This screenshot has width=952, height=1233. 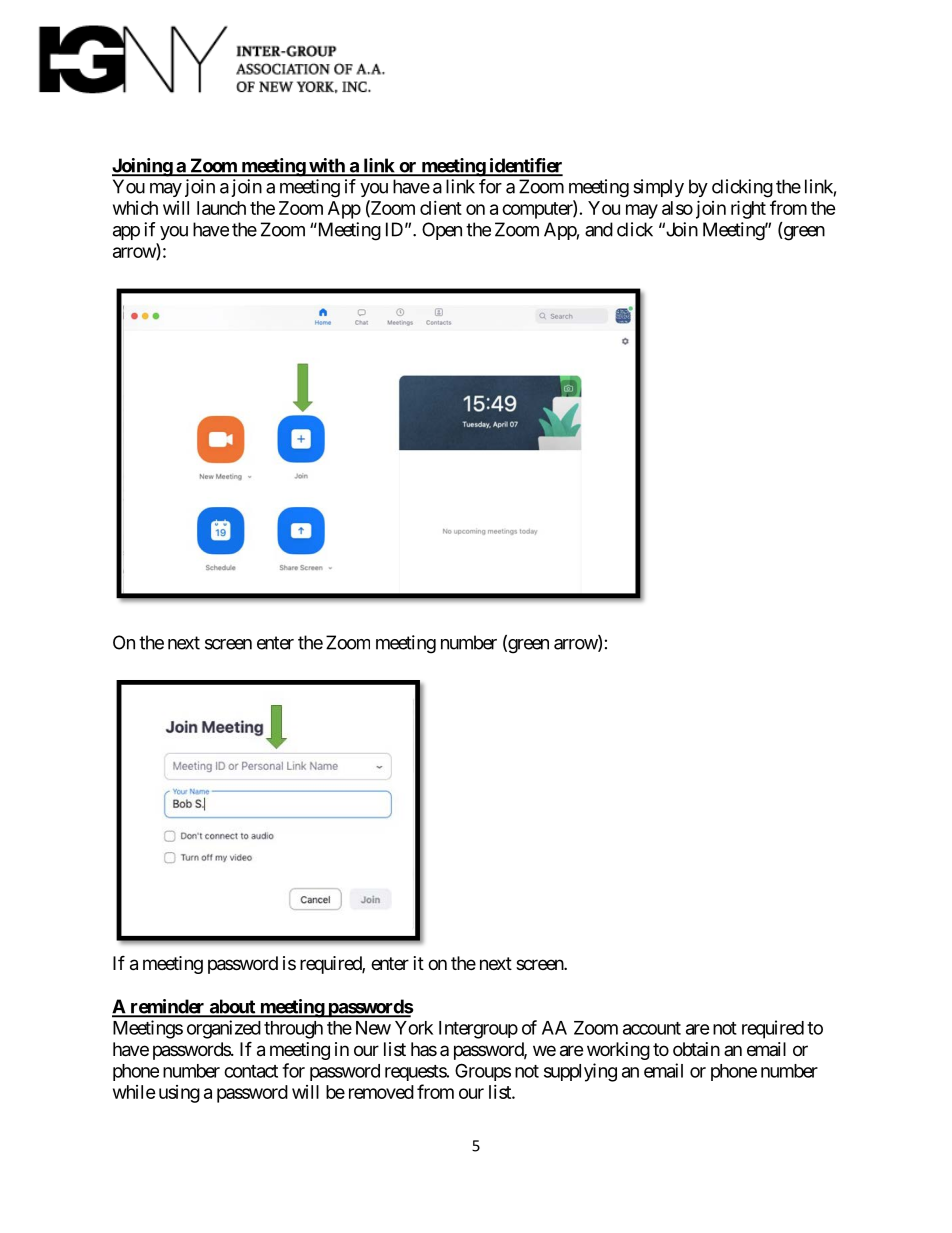 What do you see at coordinates (478, 1030) in the screenshot?
I see `Intergroup` at bounding box center [478, 1030].
